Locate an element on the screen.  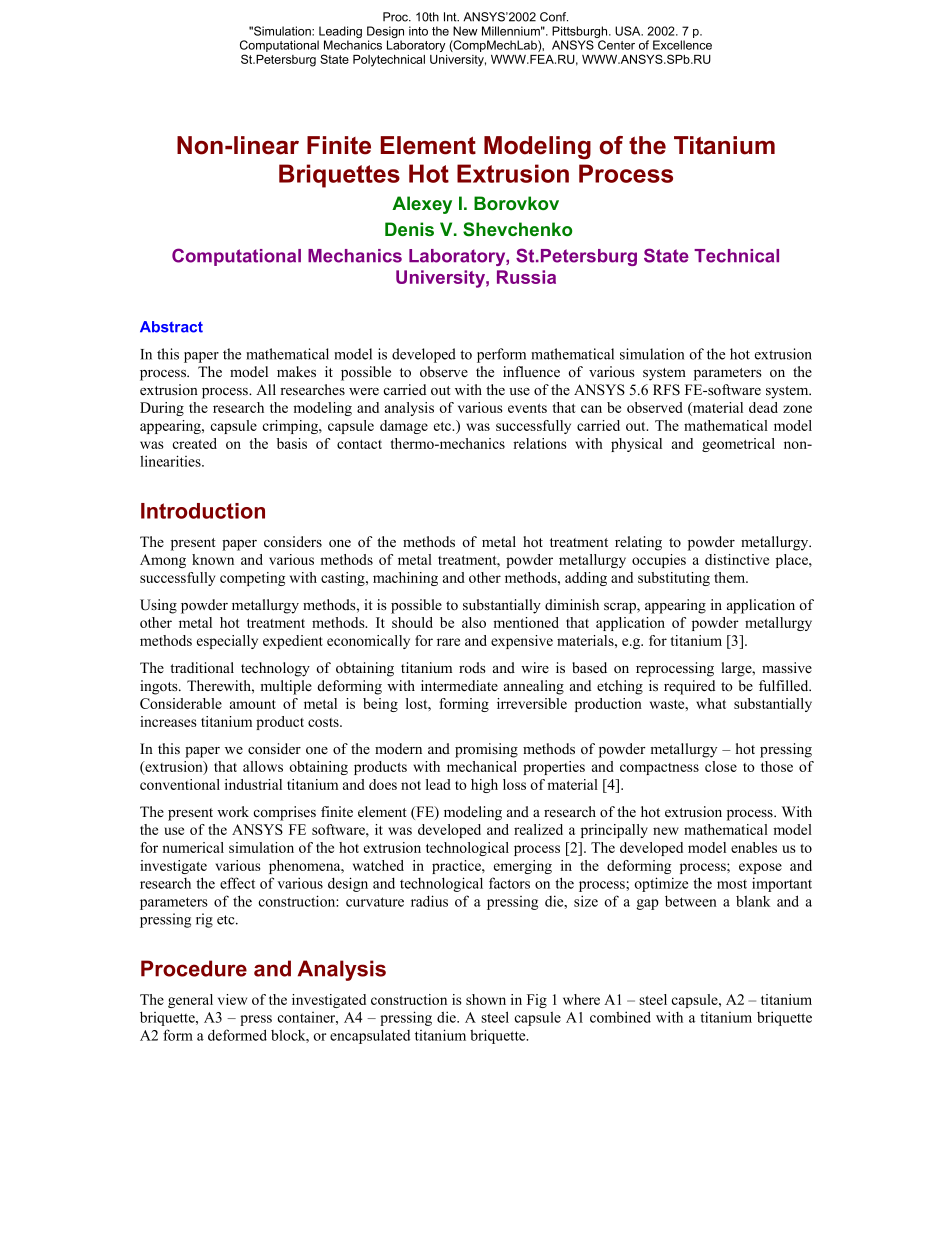
Conf is located at coordinates (554, 17).
